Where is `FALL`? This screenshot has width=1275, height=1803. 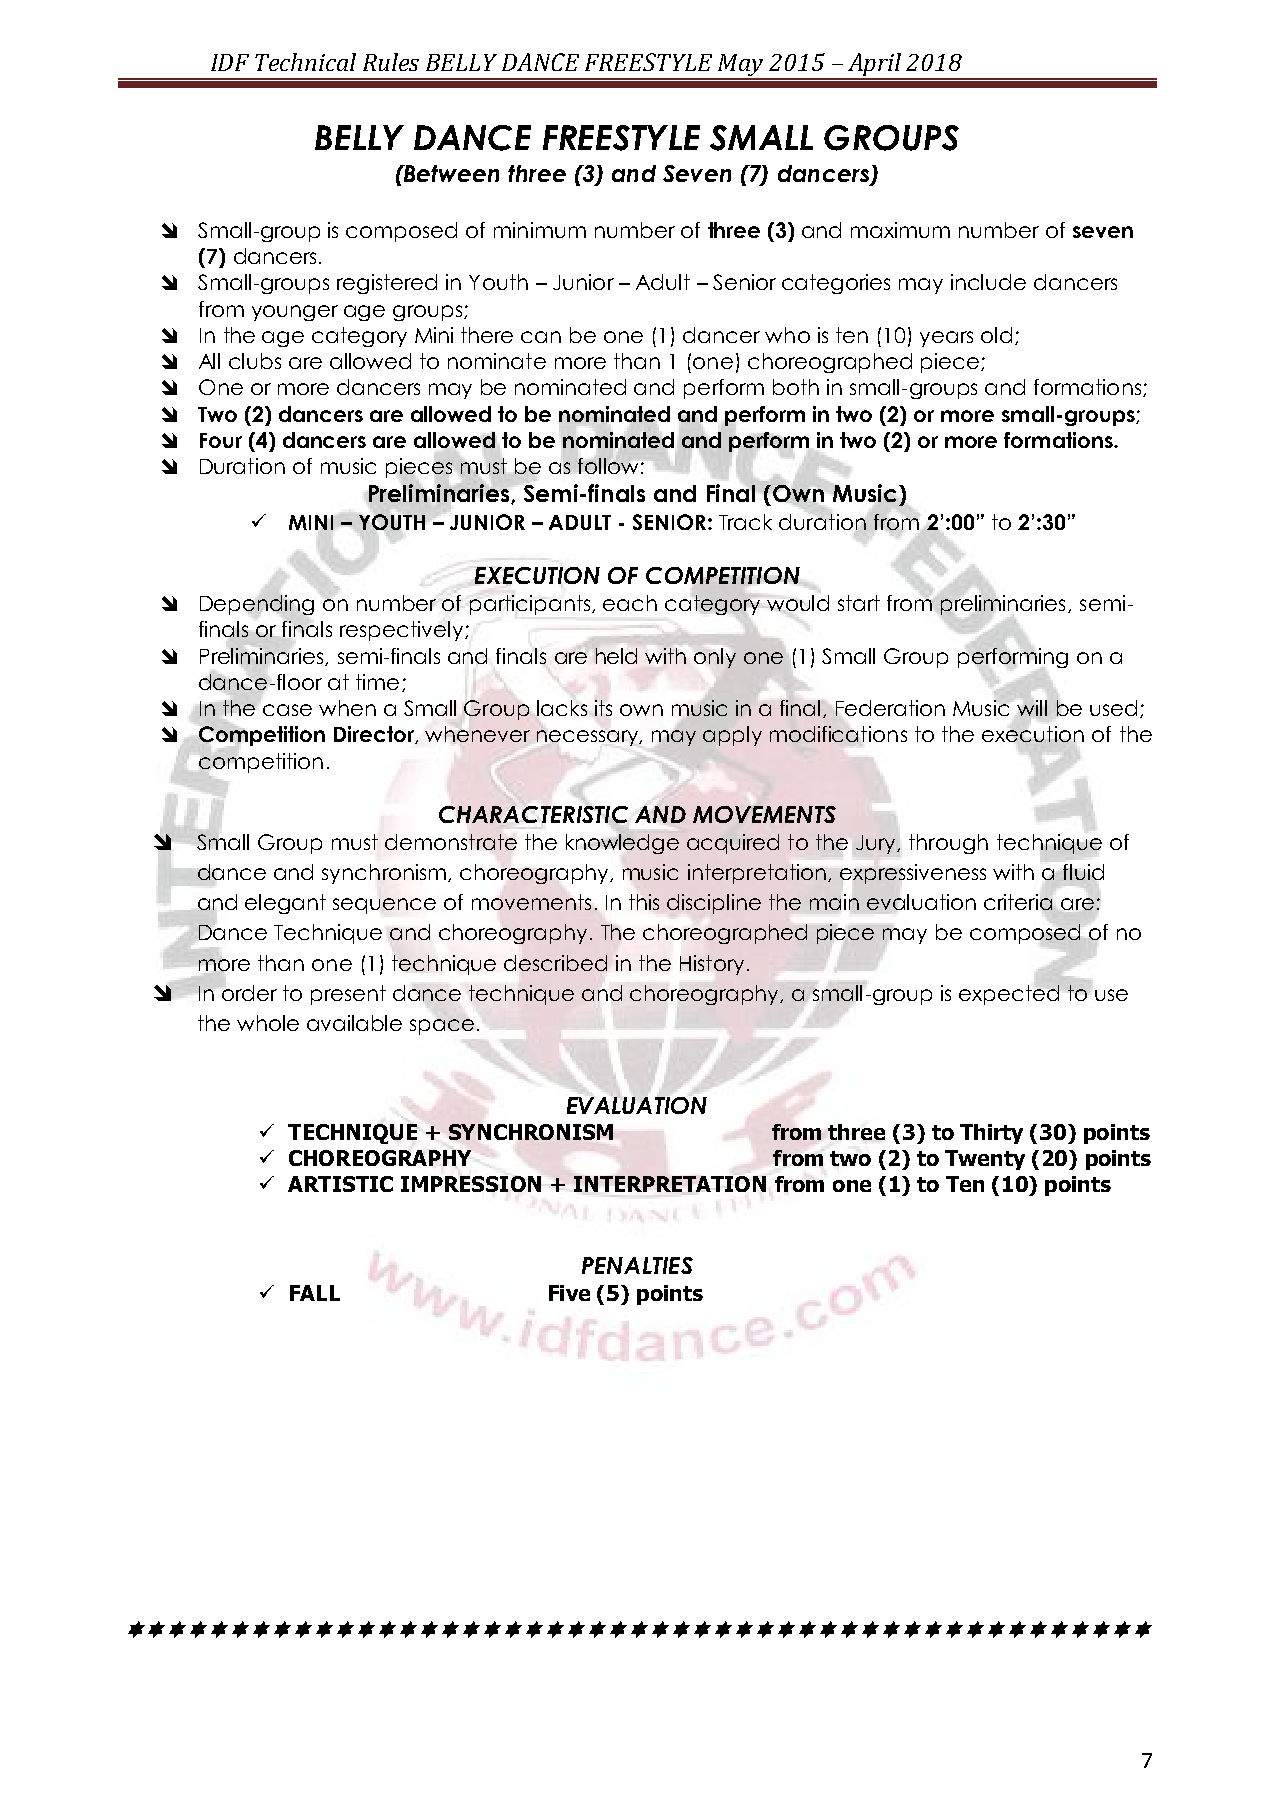
FALL is located at coordinates (315, 1293).
